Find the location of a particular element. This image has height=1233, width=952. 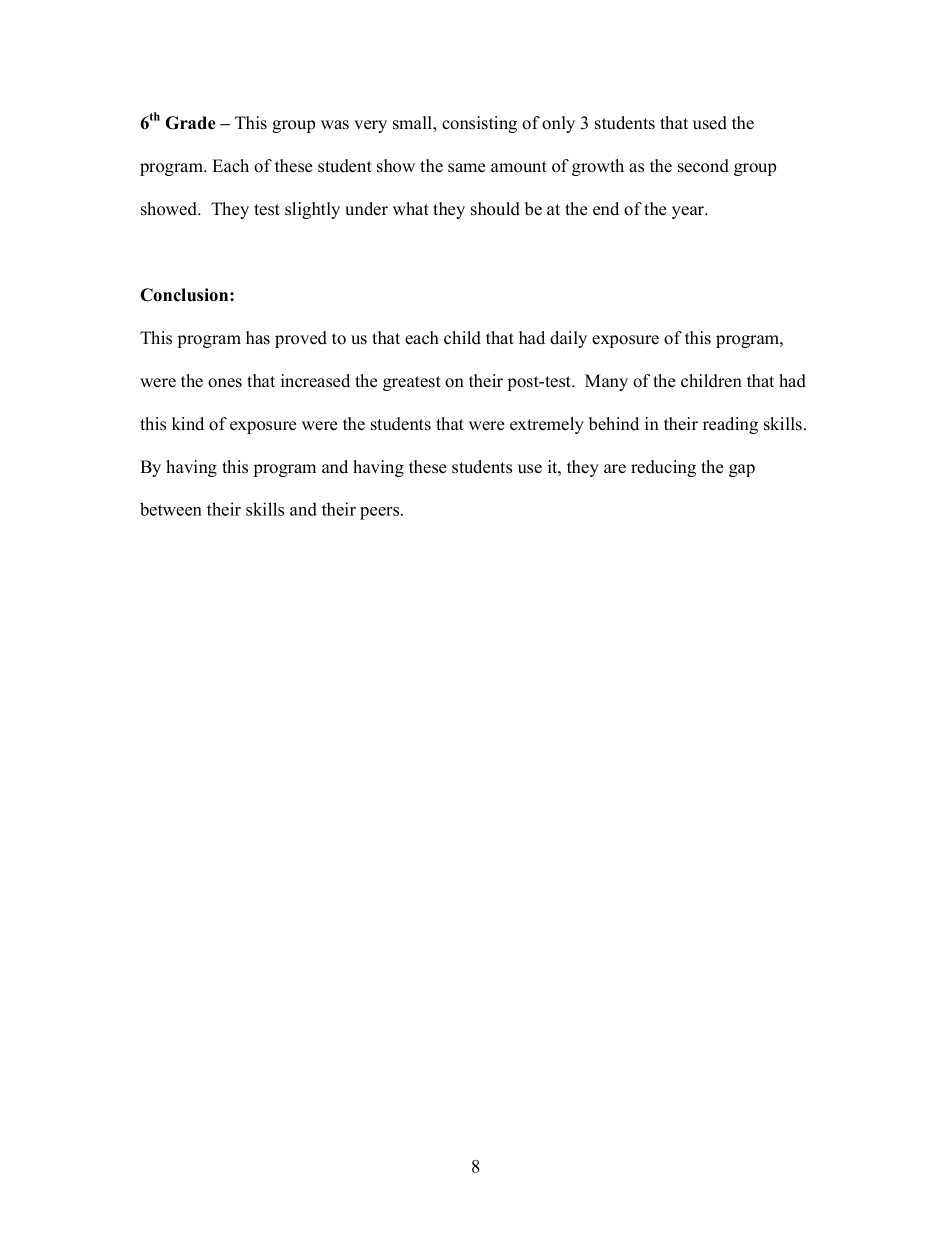

consisting is located at coordinates (479, 124).
